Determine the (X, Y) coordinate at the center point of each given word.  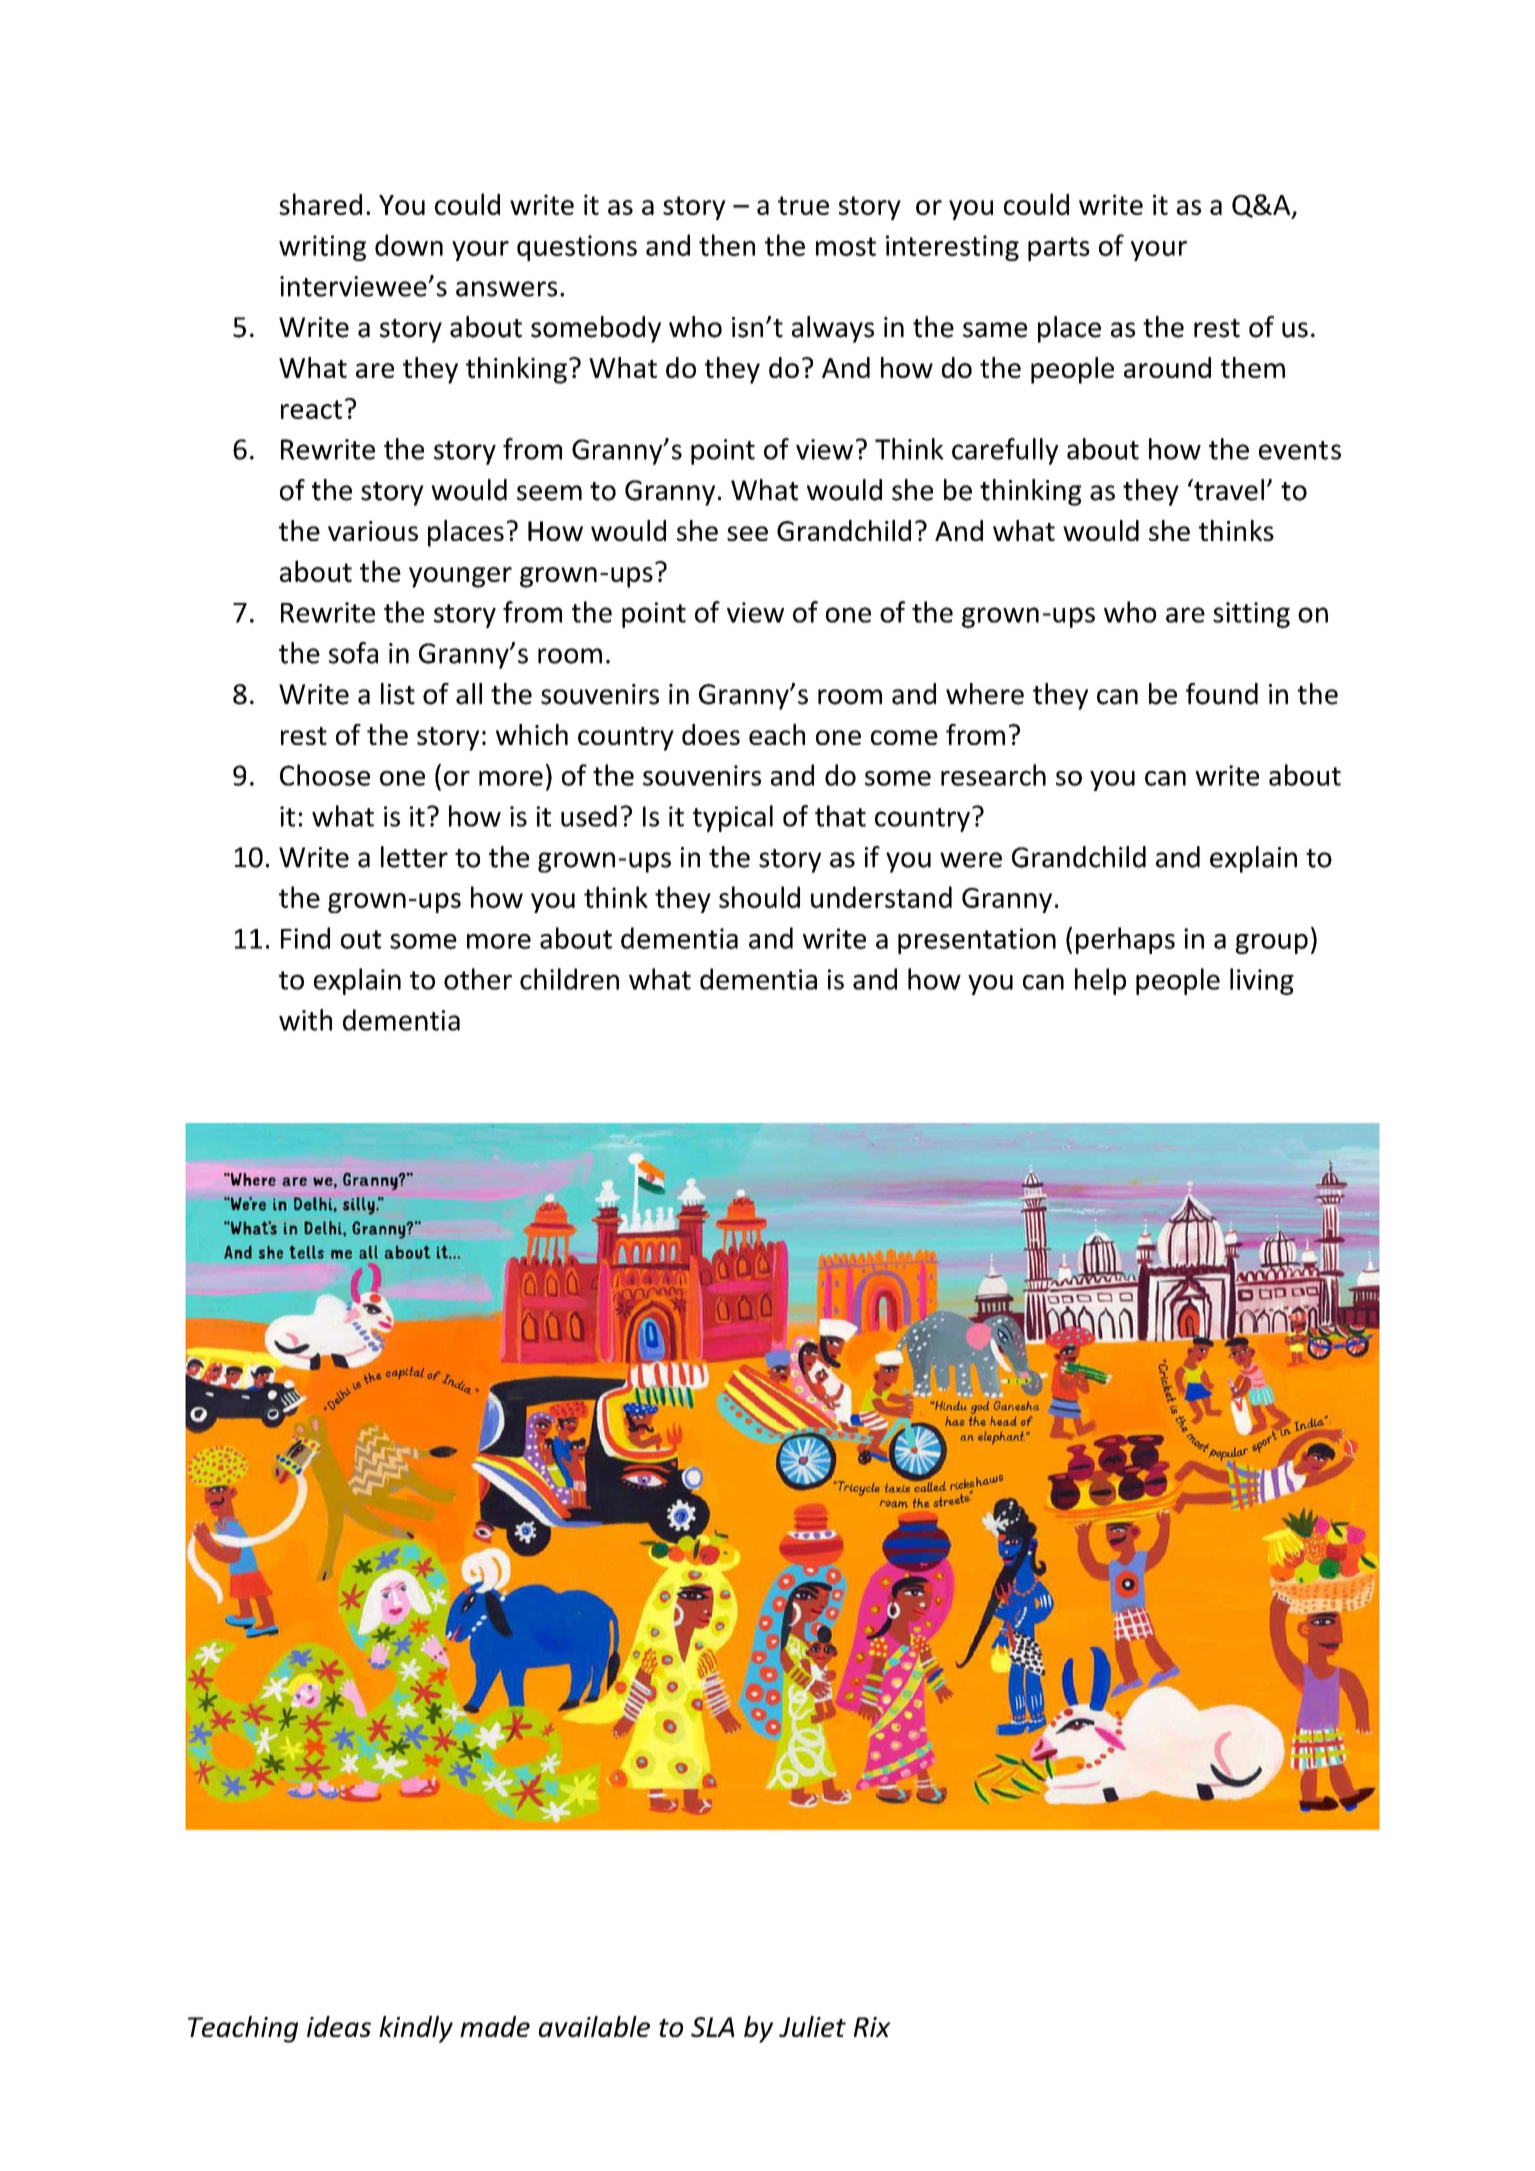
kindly (416, 2029)
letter (414, 857)
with (305, 1020)
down (409, 245)
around (1167, 367)
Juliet (812, 2026)
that (840, 816)
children (569, 979)
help (1100, 981)
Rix (872, 2027)
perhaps (1125, 940)
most (846, 246)
